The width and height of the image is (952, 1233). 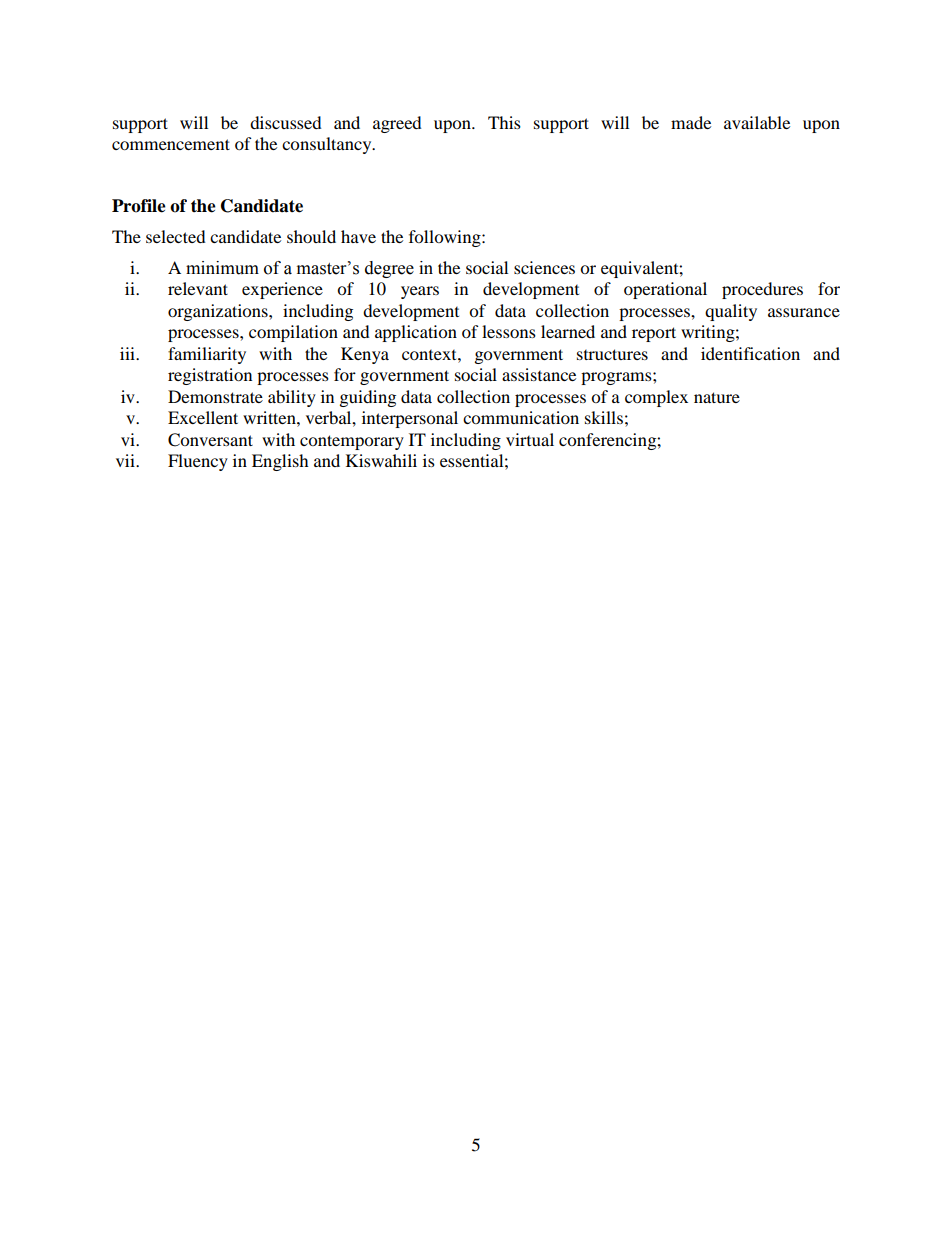 I want to click on Fluency, so click(x=198, y=462).
